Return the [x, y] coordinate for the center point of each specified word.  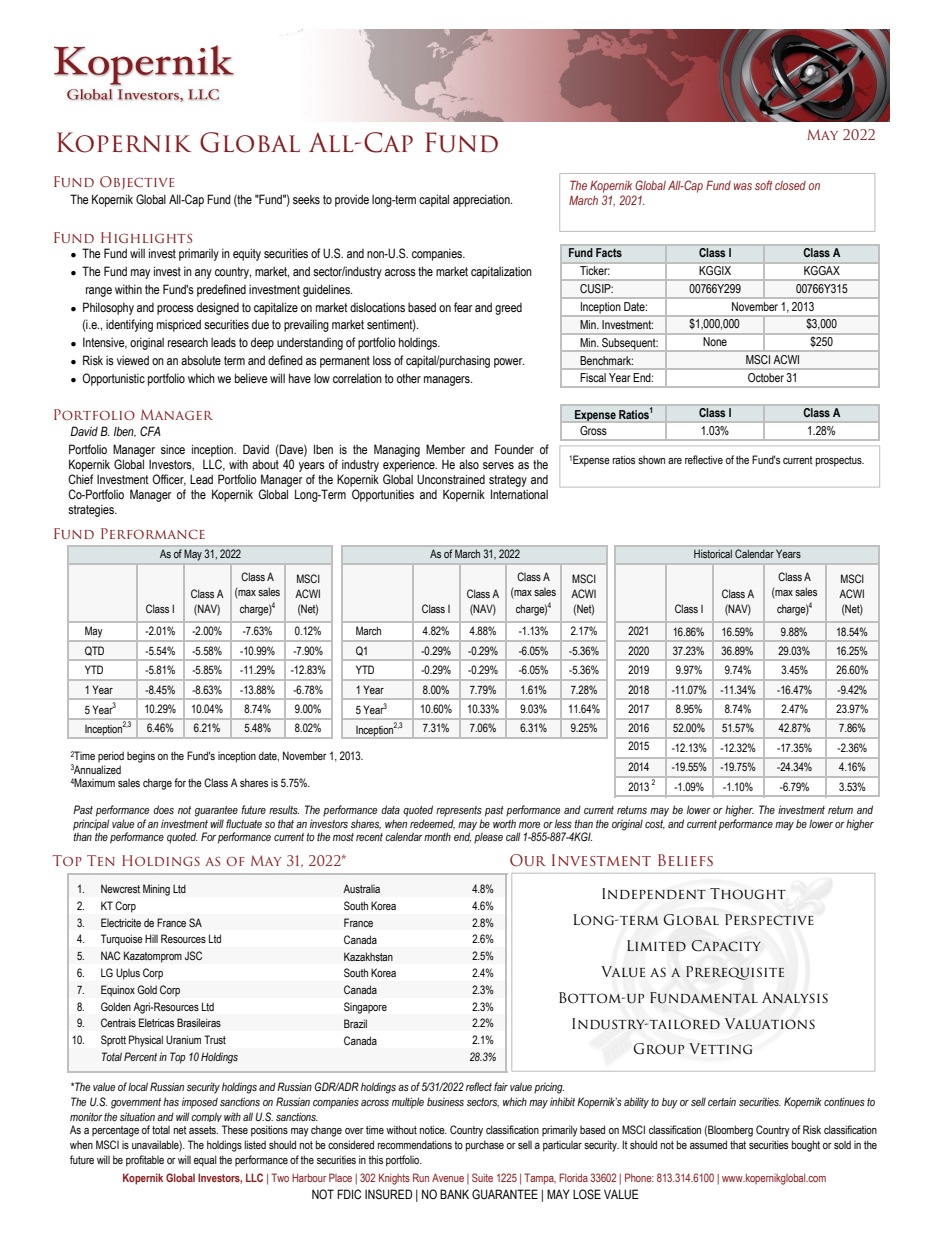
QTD [94, 651]
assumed [708, 1144]
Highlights [146, 237]
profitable [145, 1161]
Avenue [448, 1177]
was [743, 186]
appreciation [482, 201]
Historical [713, 553]
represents [459, 811]
